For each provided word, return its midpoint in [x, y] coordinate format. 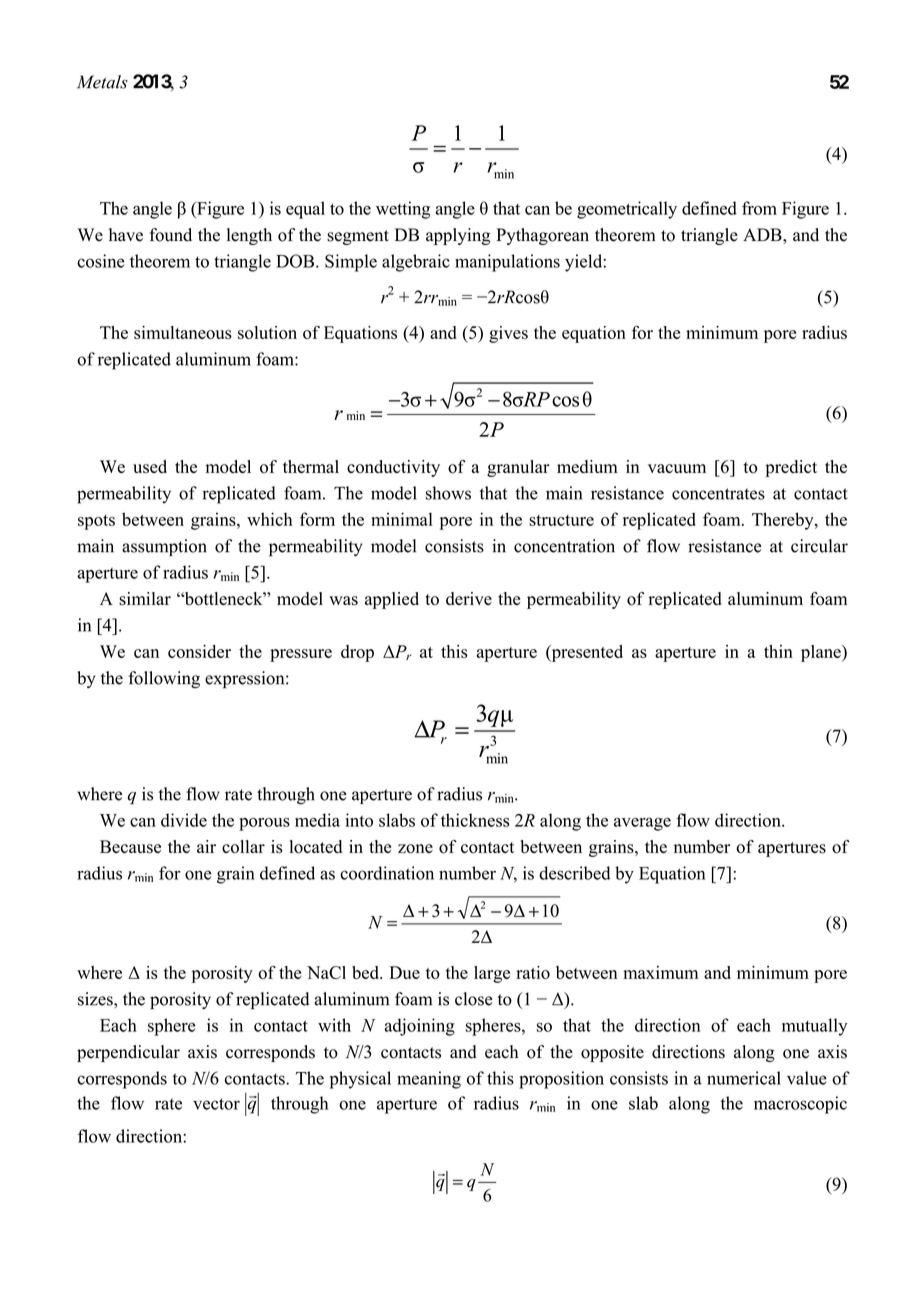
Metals [102, 82]
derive [469, 598]
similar [145, 599]
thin [778, 651]
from [759, 208]
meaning [429, 1080]
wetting [403, 210]
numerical [744, 1078]
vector [216, 1104]
